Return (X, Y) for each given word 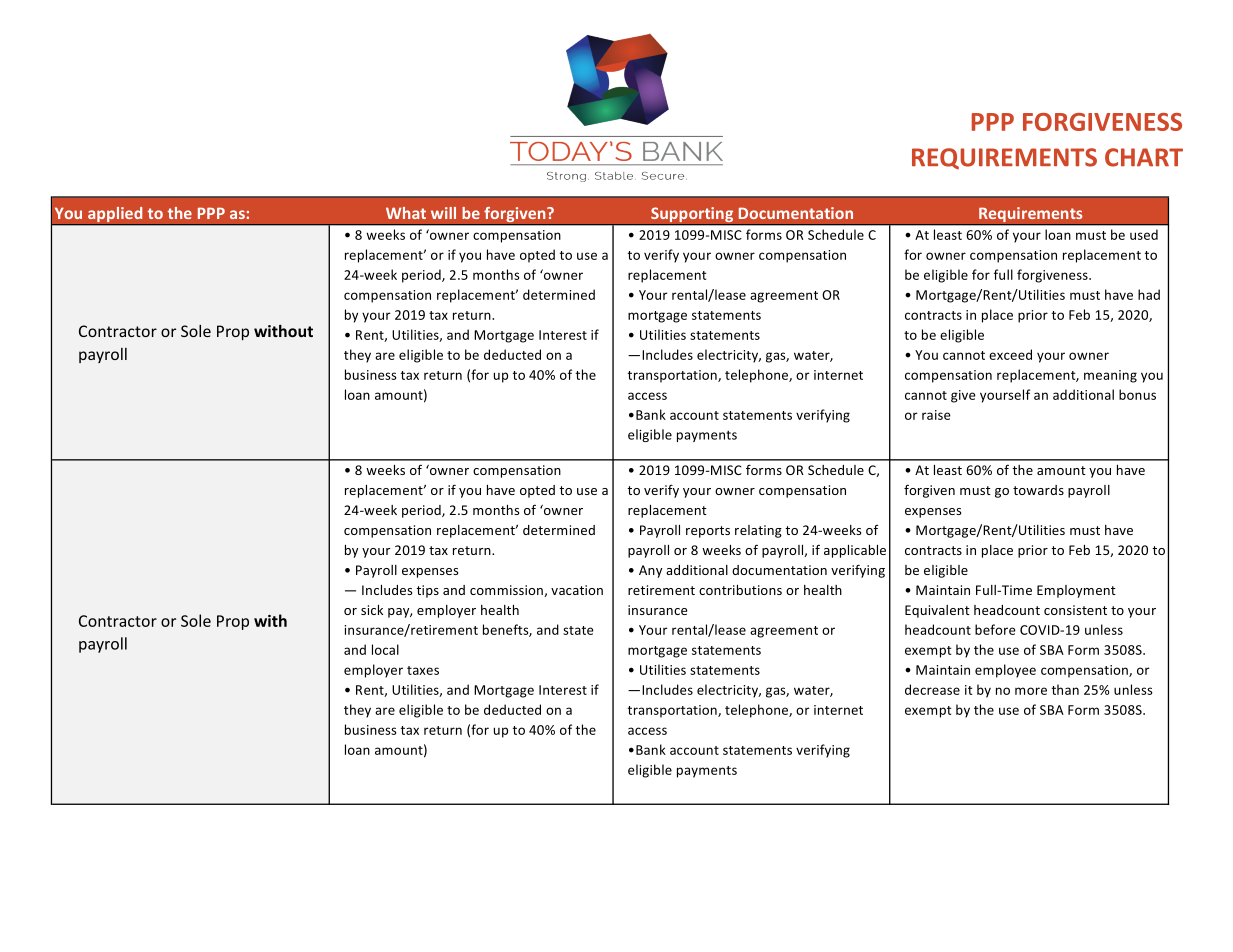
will (443, 213)
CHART (1144, 157)
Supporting (692, 216)
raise (936, 415)
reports (708, 532)
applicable (855, 551)
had (1149, 294)
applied (115, 216)
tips (427, 591)
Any (650, 571)
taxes (423, 670)
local (385, 649)
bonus (1137, 394)
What (406, 213)
